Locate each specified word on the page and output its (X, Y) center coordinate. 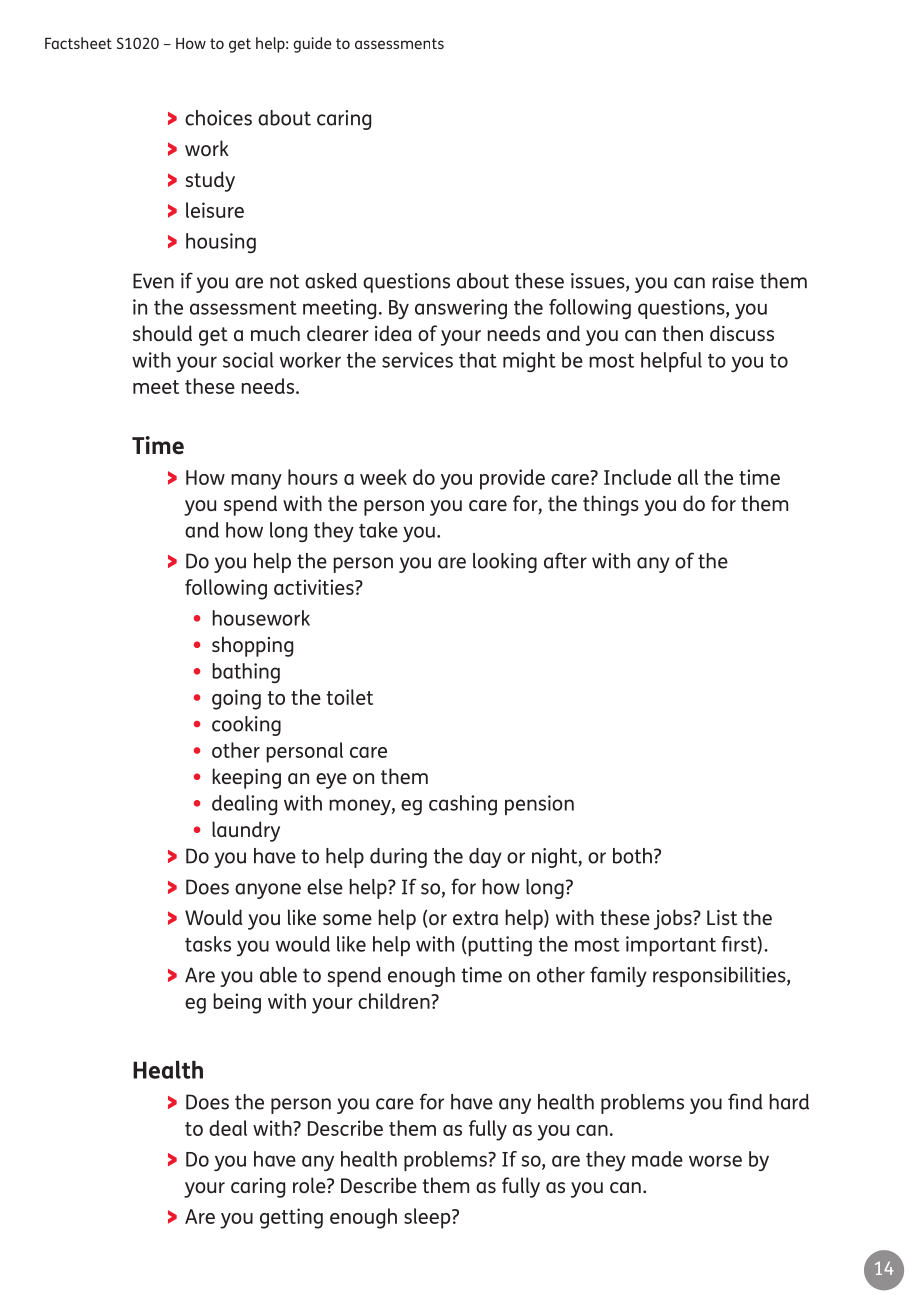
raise (733, 281)
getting (291, 1218)
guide (312, 45)
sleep (428, 1218)
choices (218, 118)
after (565, 560)
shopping (253, 646)
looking (505, 563)
